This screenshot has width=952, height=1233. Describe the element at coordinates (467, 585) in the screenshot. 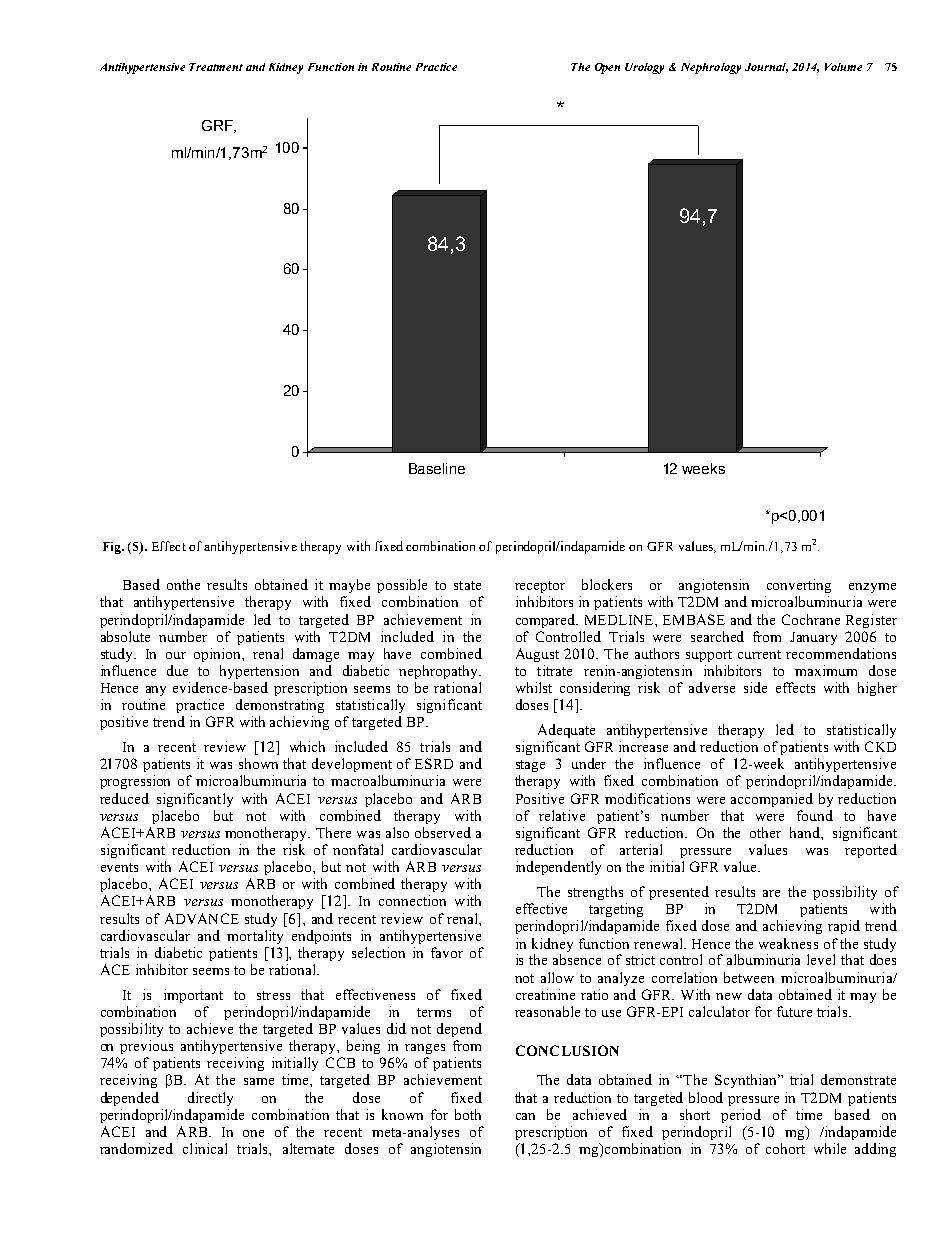

I see `state` at that location.
